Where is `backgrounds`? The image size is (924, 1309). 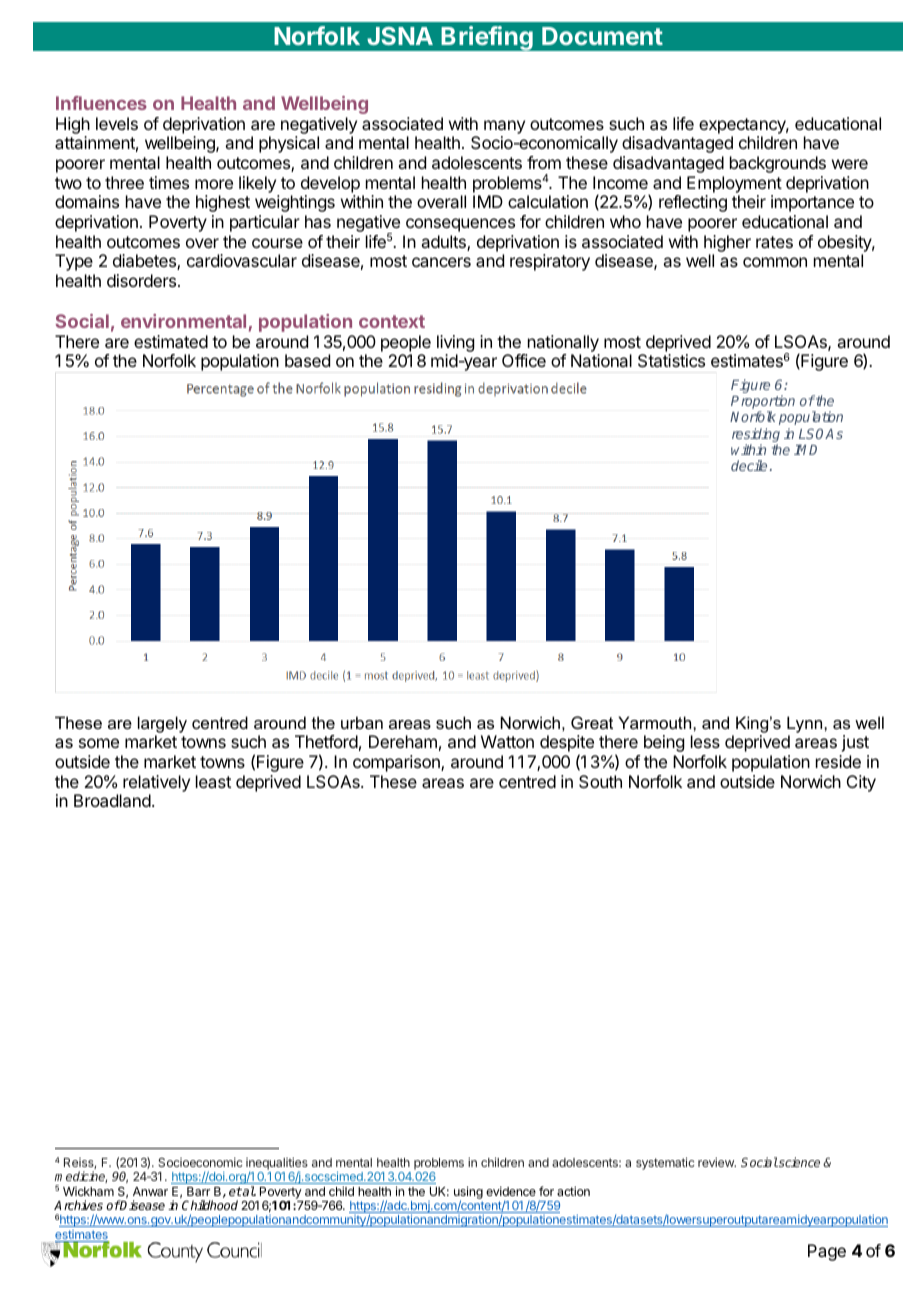 backgrounds is located at coordinates (778, 164).
